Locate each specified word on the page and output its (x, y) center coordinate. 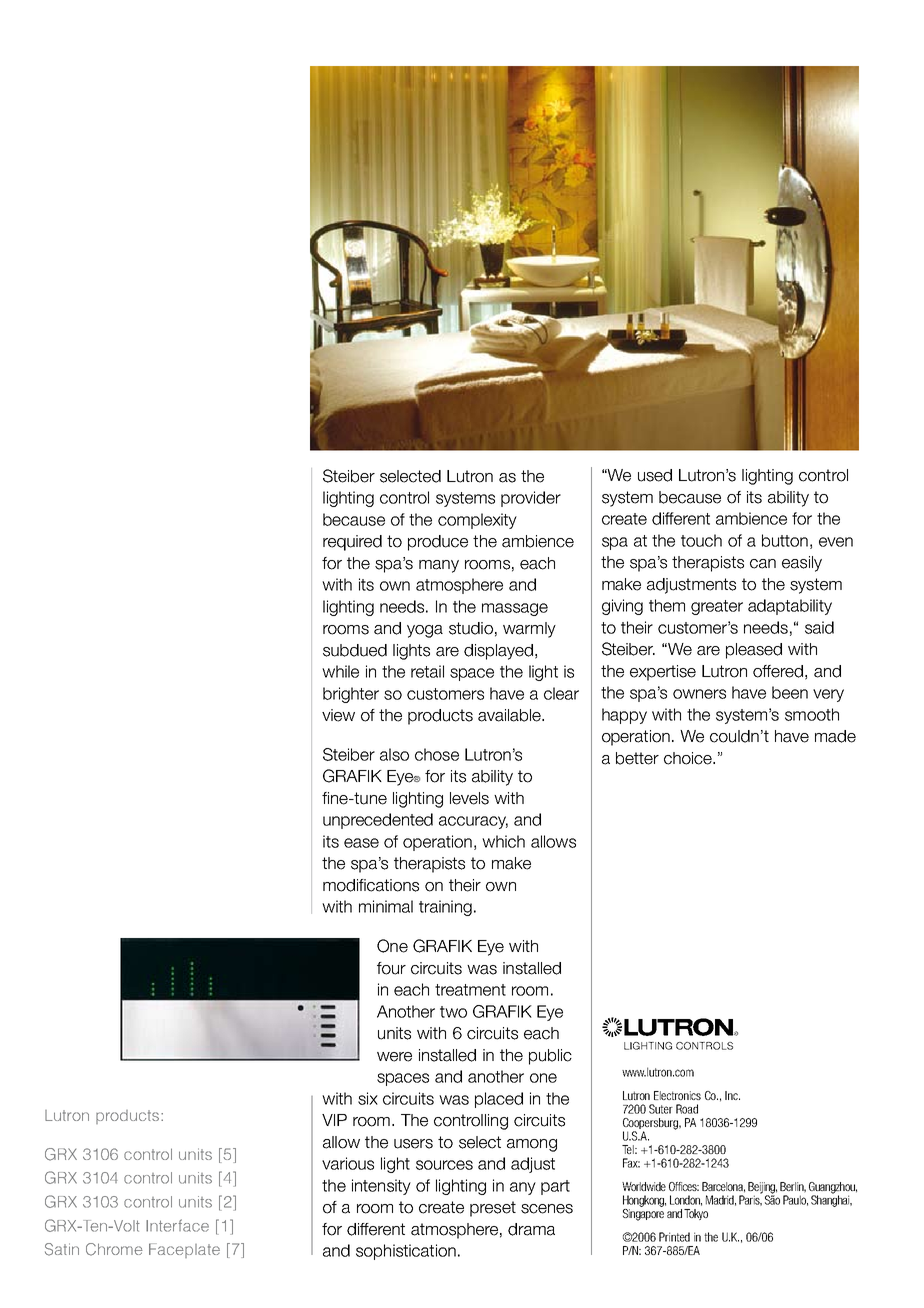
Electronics (677, 1095)
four (391, 968)
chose (437, 754)
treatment (470, 990)
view (338, 715)
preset (493, 1209)
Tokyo (696, 1214)
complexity (477, 521)
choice (689, 758)
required (352, 543)
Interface (177, 1225)
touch (701, 540)
